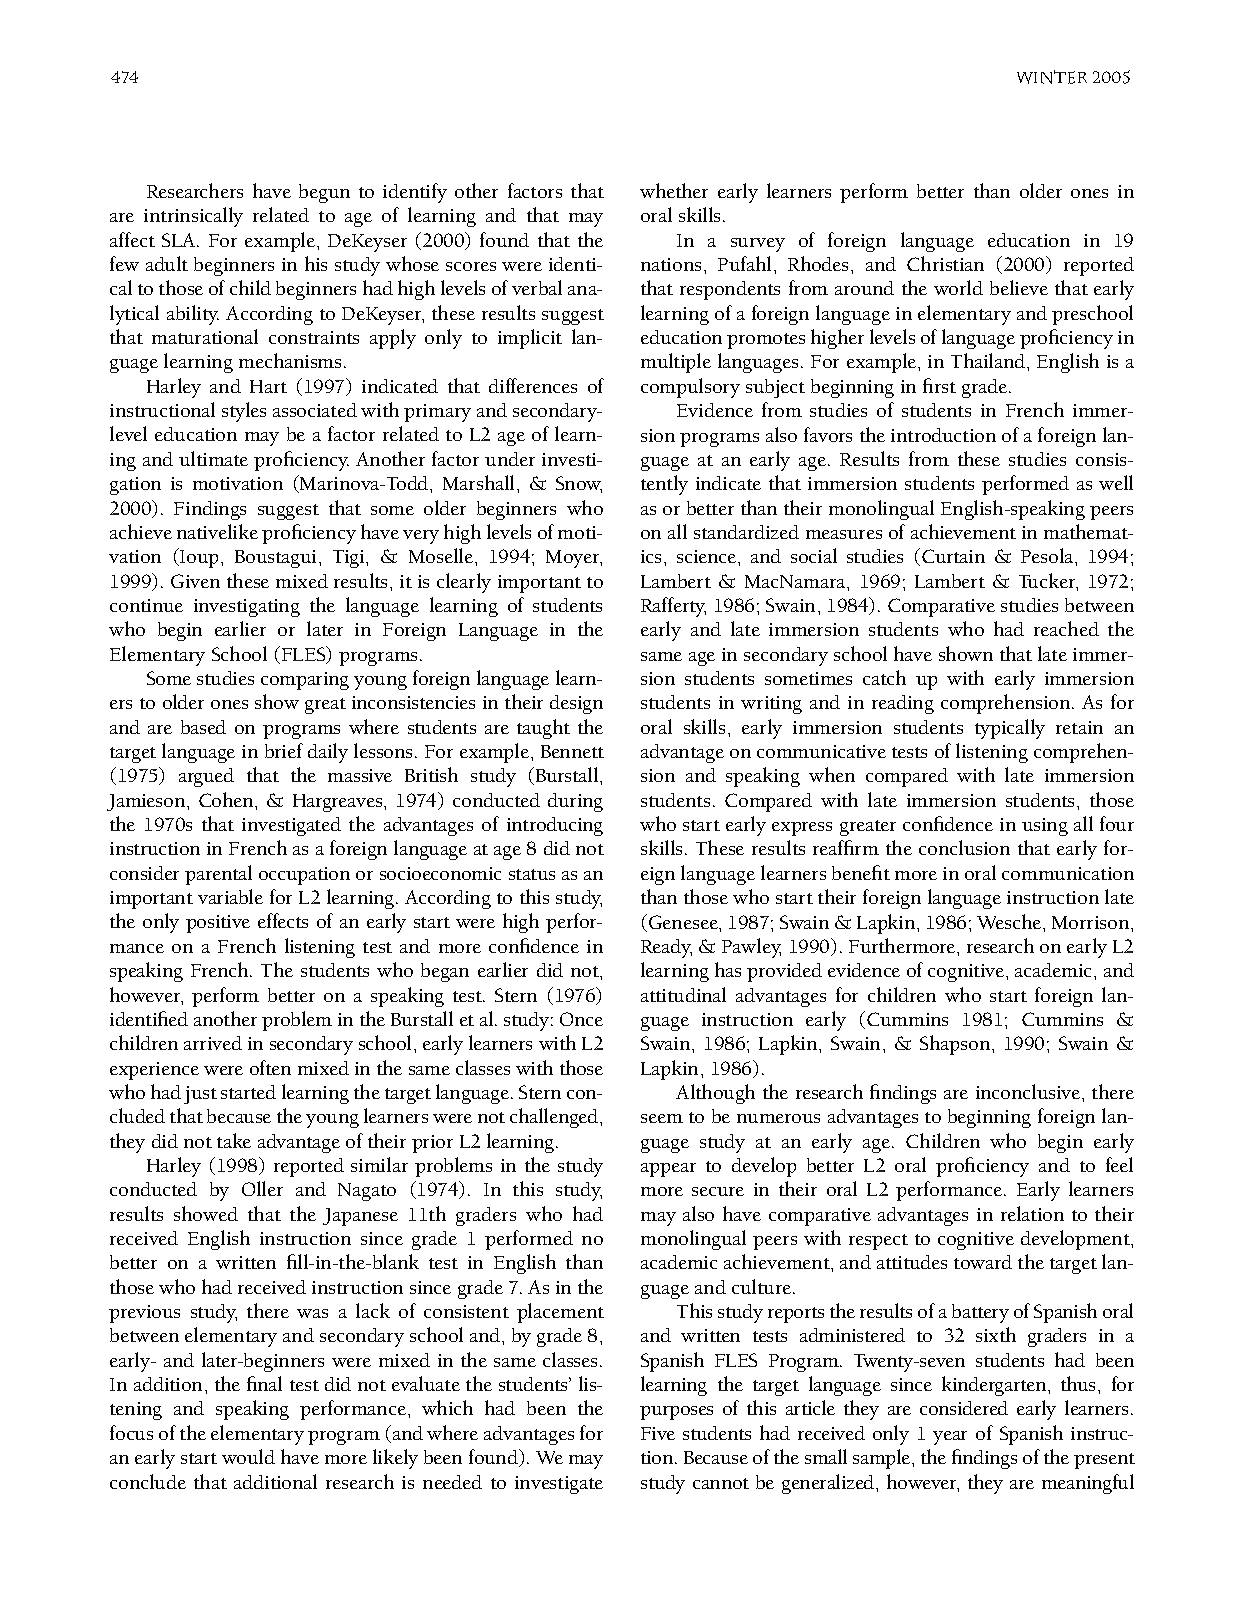  Describe the element at coordinates (579, 484) in the screenshot. I see `Snow` at that location.
